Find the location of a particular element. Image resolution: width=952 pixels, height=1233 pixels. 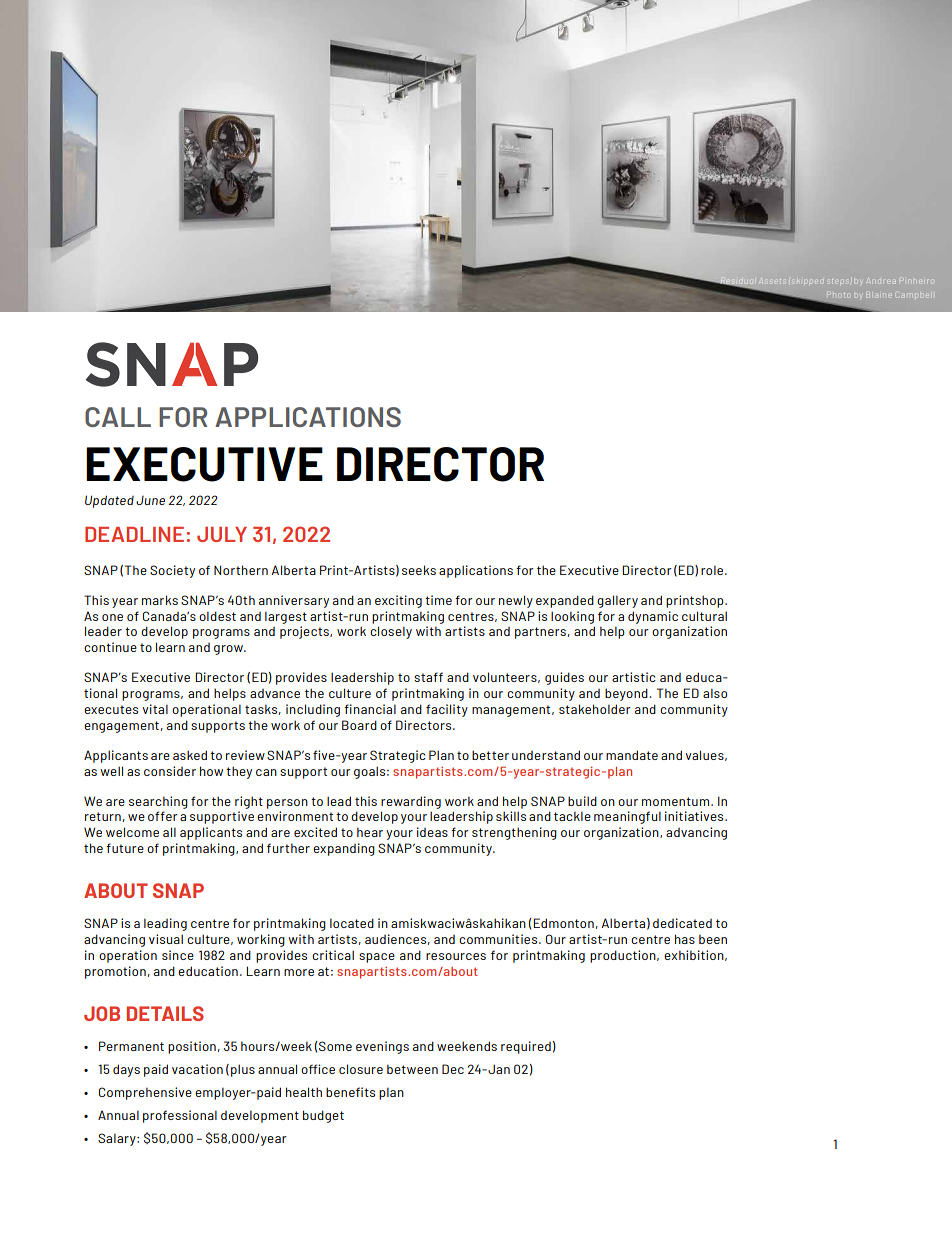

also is located at coordinates (715, 693).
